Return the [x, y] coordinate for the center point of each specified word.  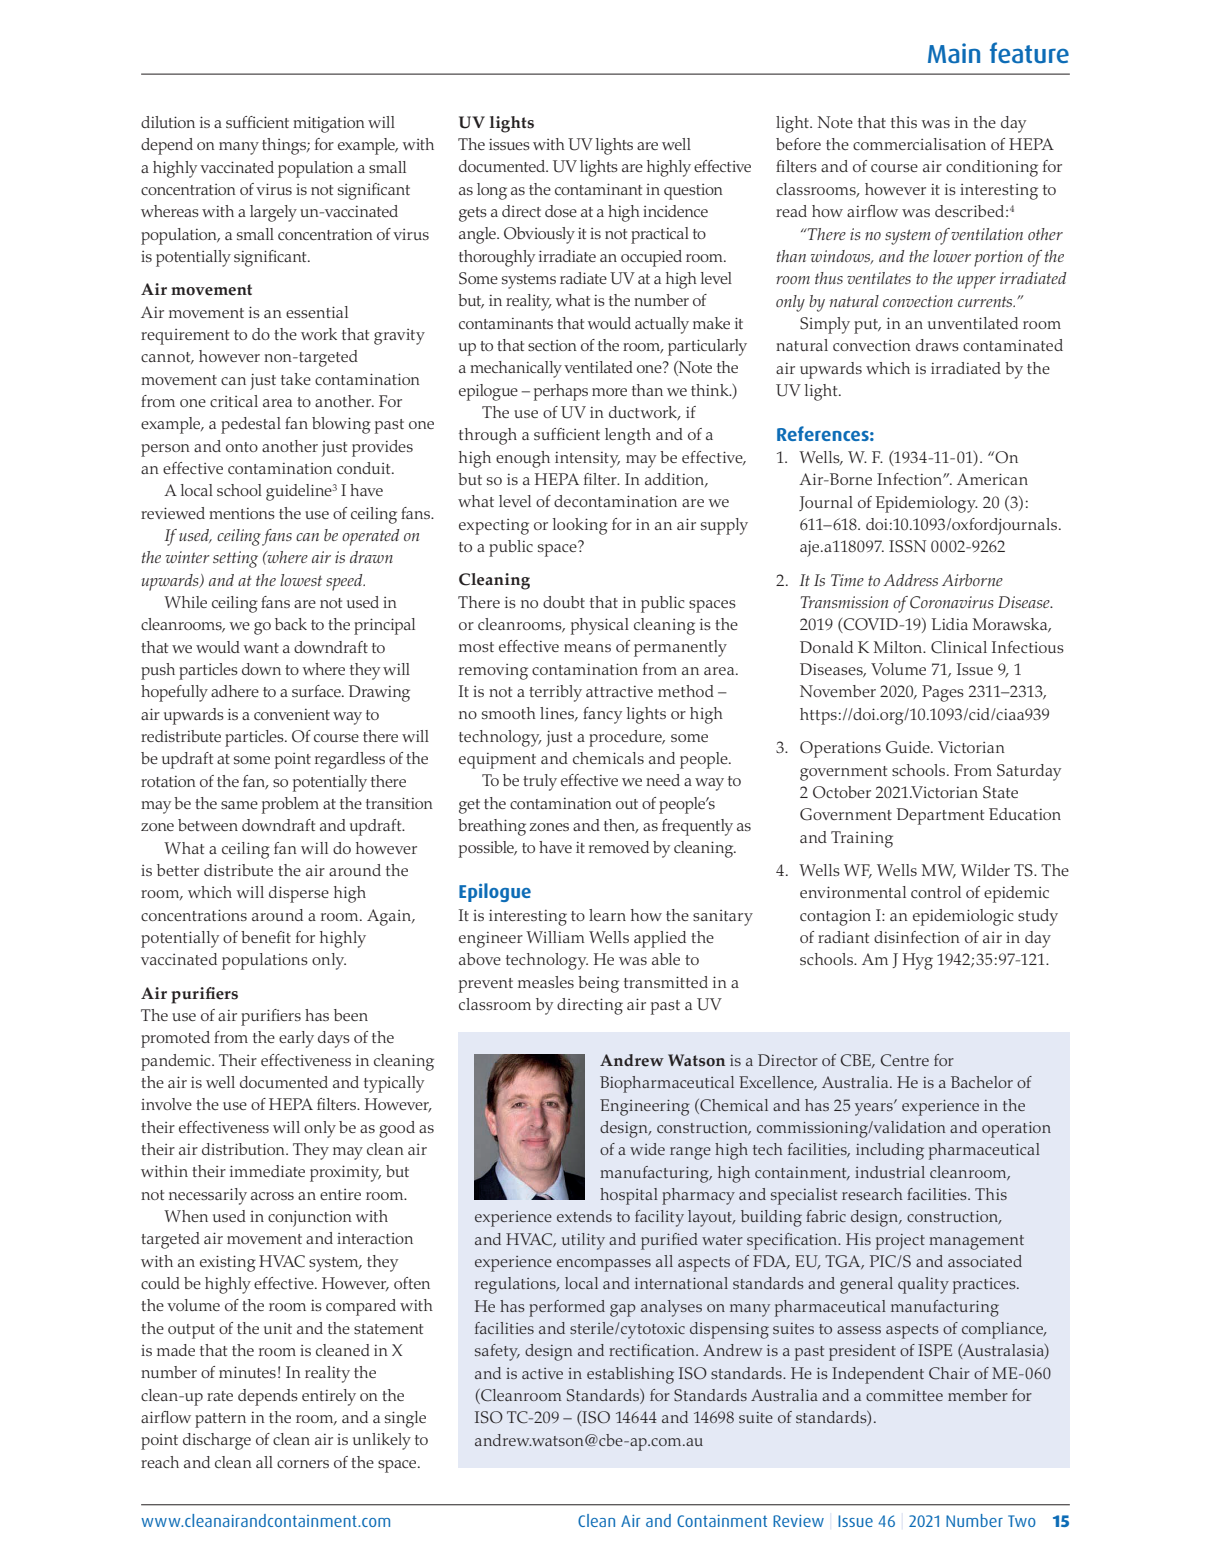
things [285, 146]
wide [647, 1149]
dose [561, 211]
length [628, 436]
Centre [905, 1060]
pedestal [251, 425]
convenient [292, 714]
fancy [602, 715]
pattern [220, 1420]
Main [954, 53]
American [992, 479]
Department [940, 816]
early [296, 1039]
